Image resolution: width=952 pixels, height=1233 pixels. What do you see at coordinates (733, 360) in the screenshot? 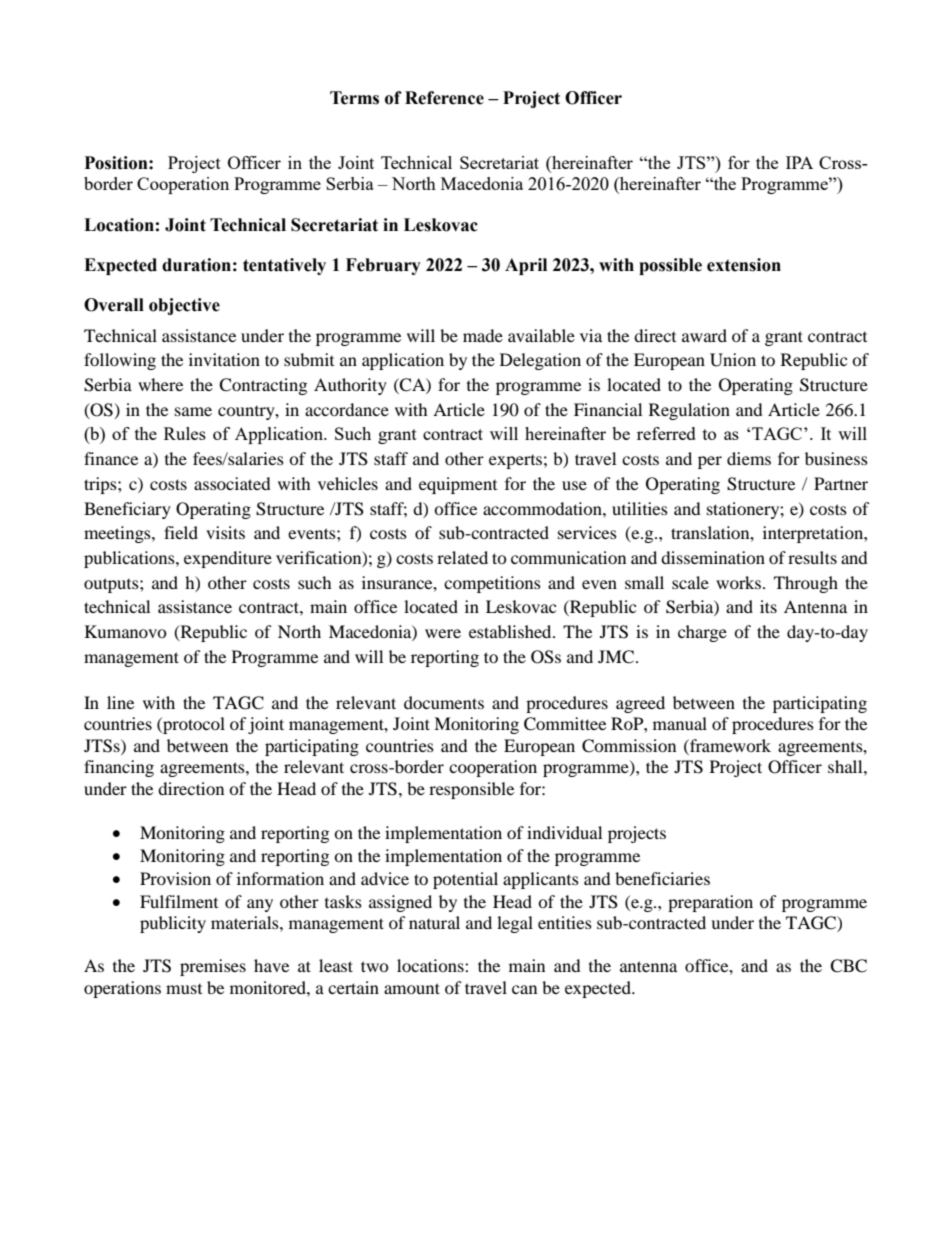
I see `Union` at bounding box center [733, 360].
